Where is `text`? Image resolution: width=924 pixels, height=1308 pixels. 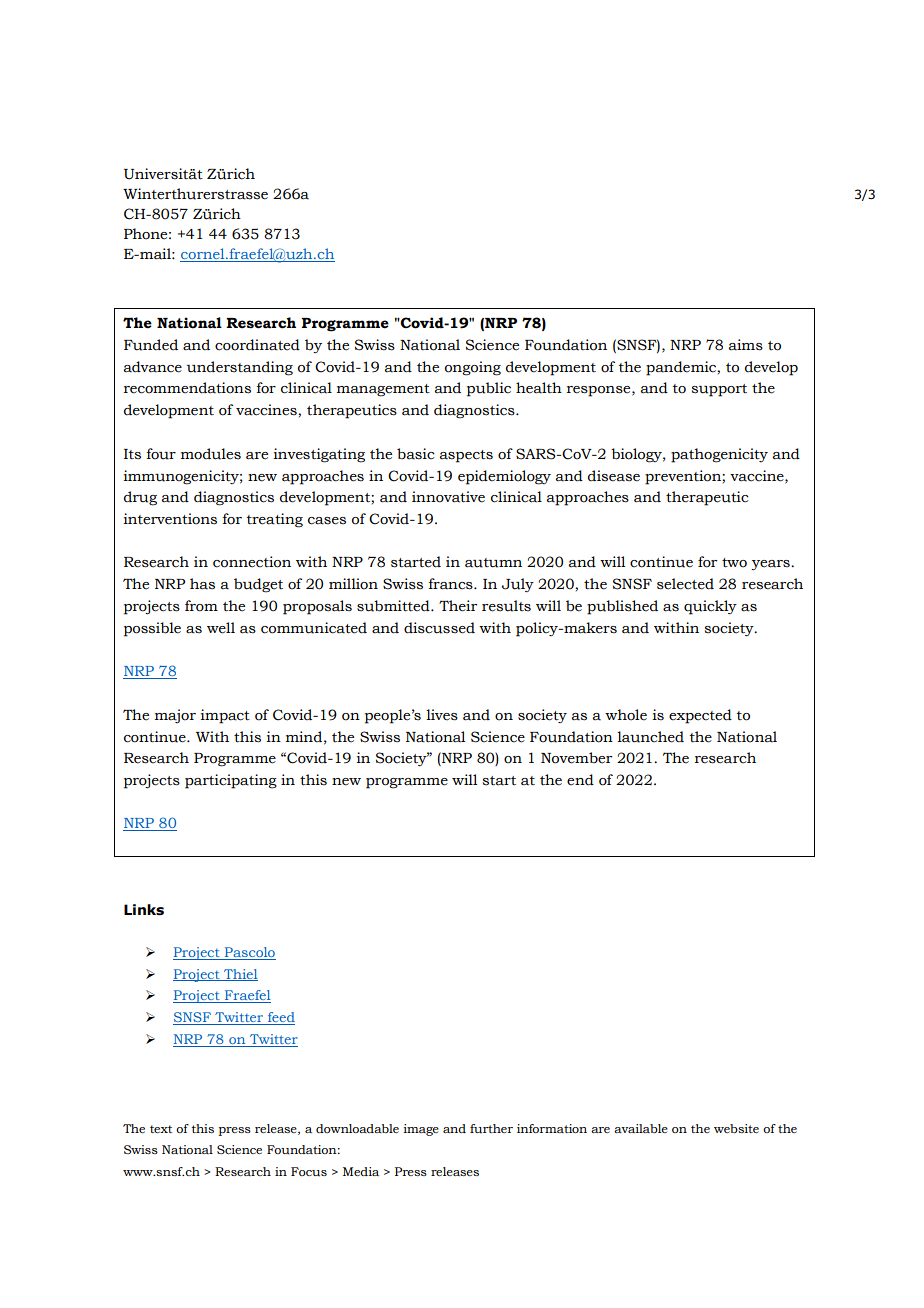
text is located at coordinates (161, 1129).
